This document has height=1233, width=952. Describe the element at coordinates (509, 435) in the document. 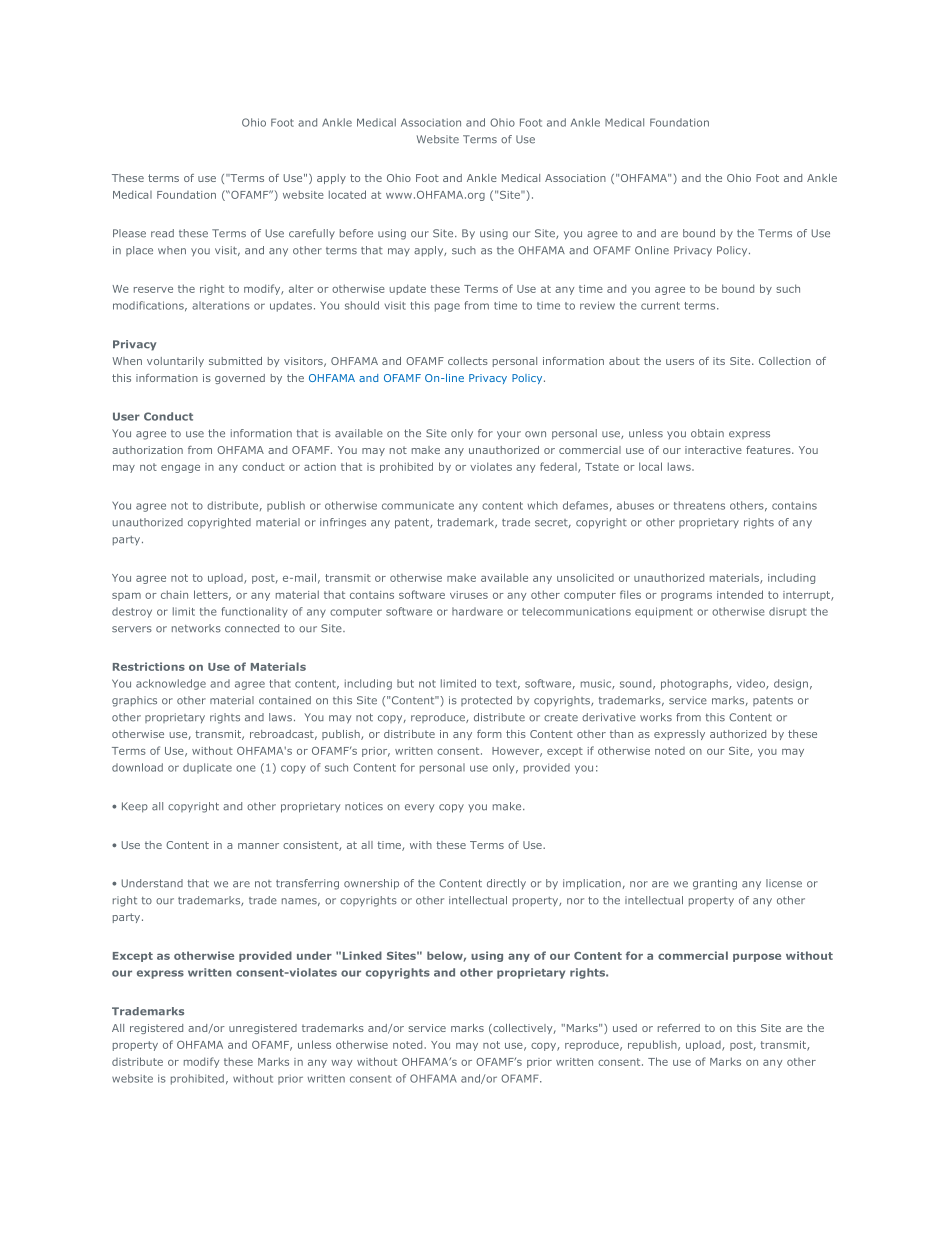

I see `your` at that location.
